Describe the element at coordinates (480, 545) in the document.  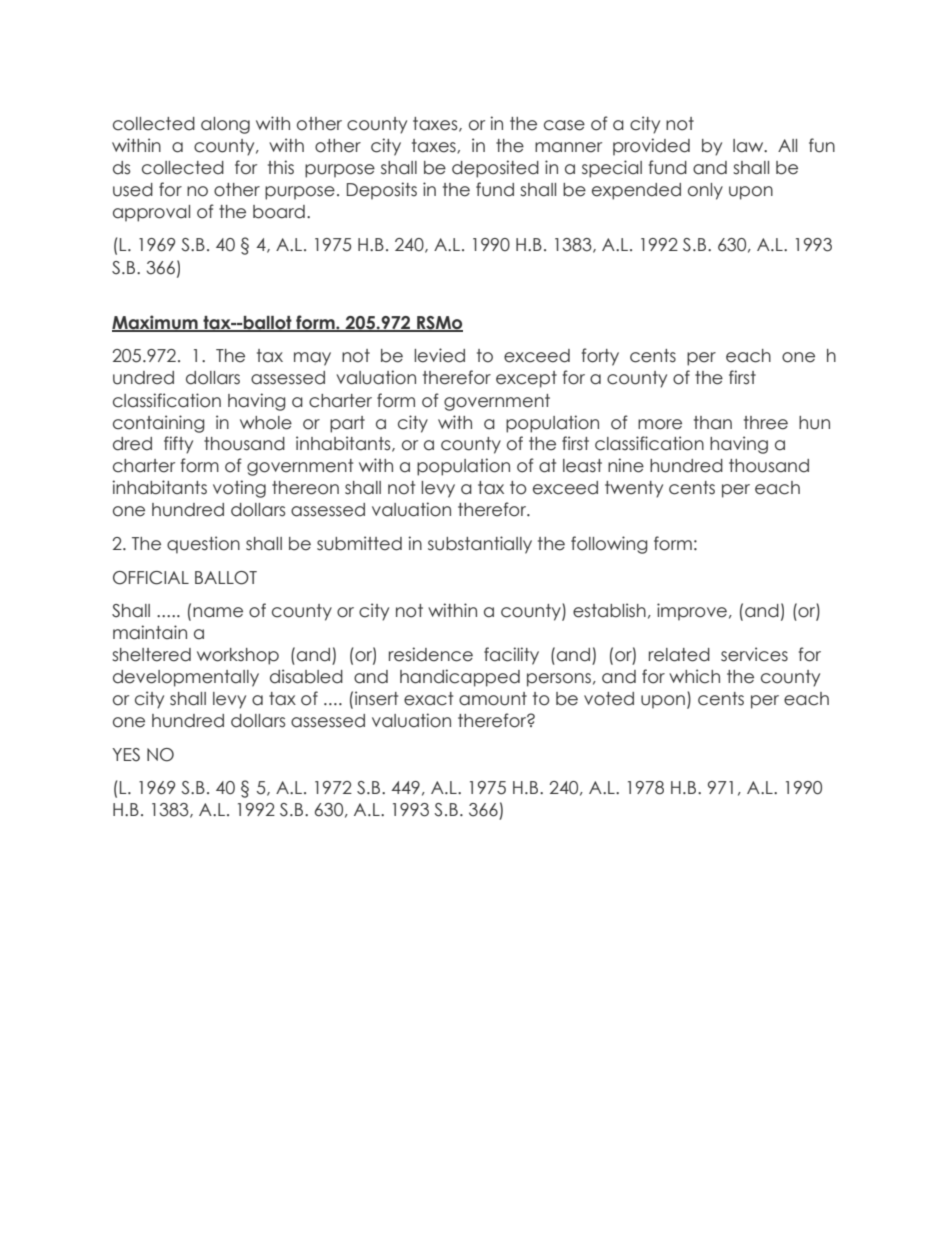
I see `substantially` at that location.
